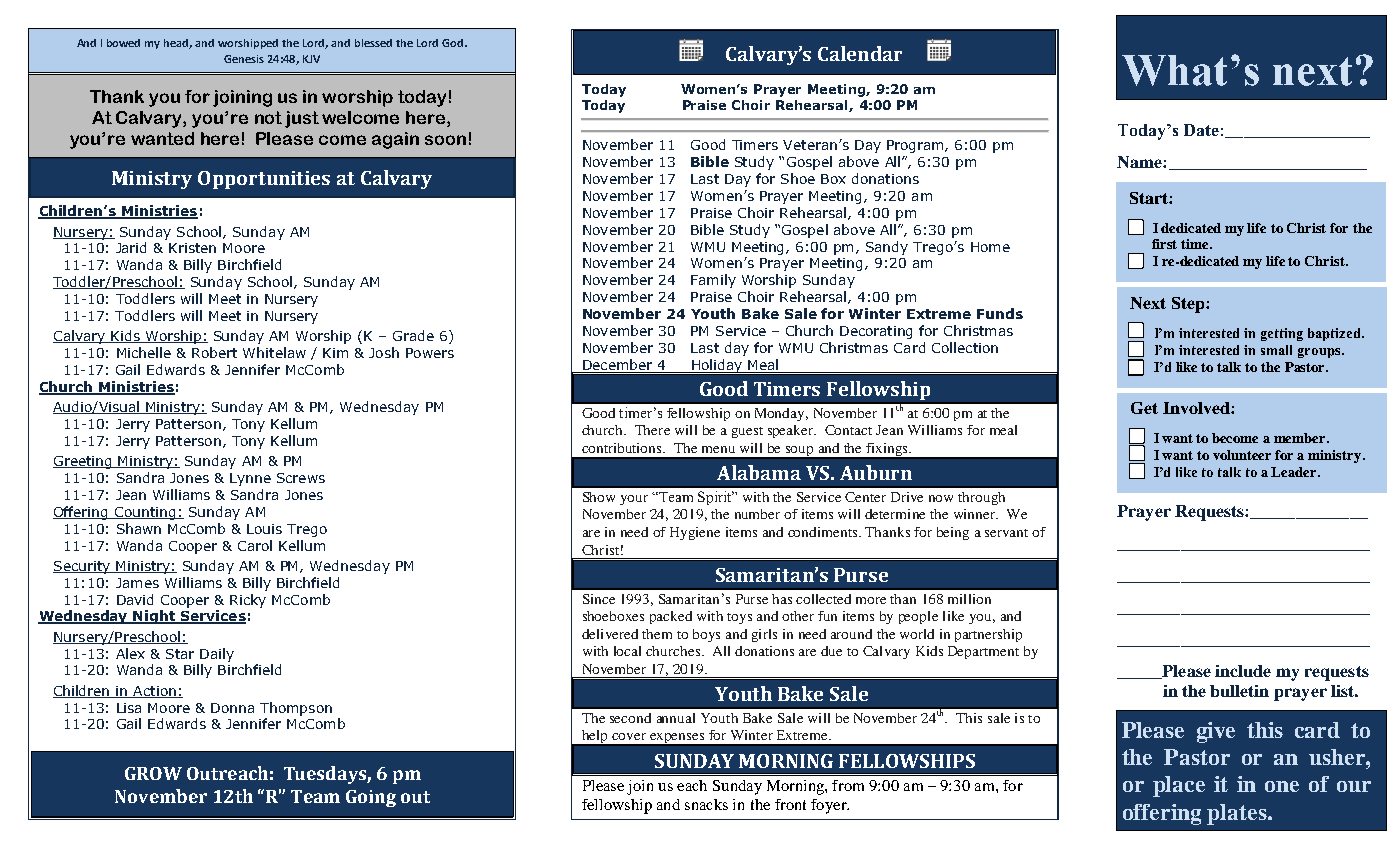 The width and height of the screenshot is (1400, 850). What do you see at coordinates (747, 432) in the screenshot?
I see `guest` at bounding box center [747, 432].
